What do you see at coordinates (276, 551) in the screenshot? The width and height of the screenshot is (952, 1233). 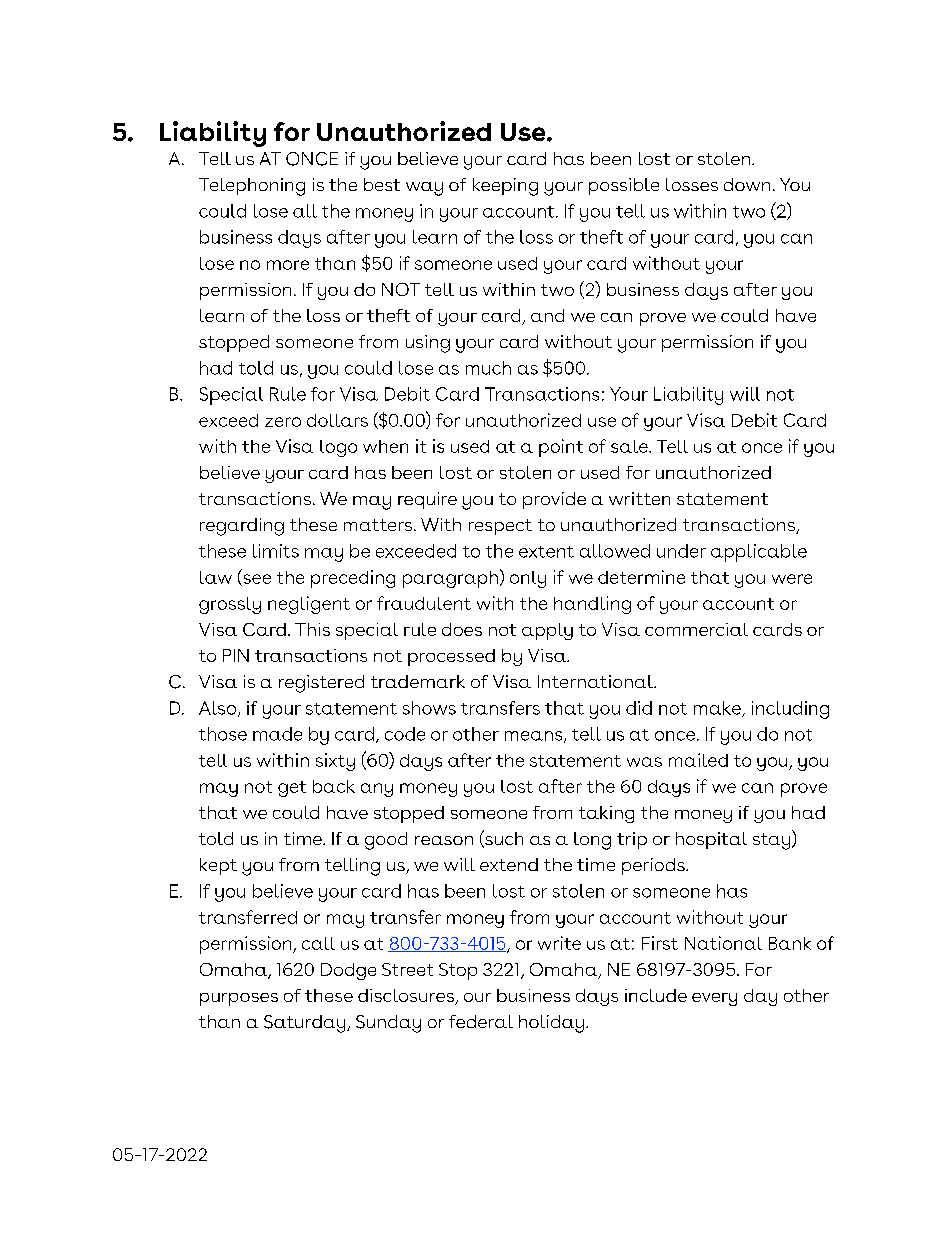 I see `limits` at bounding box center [276, 551].
